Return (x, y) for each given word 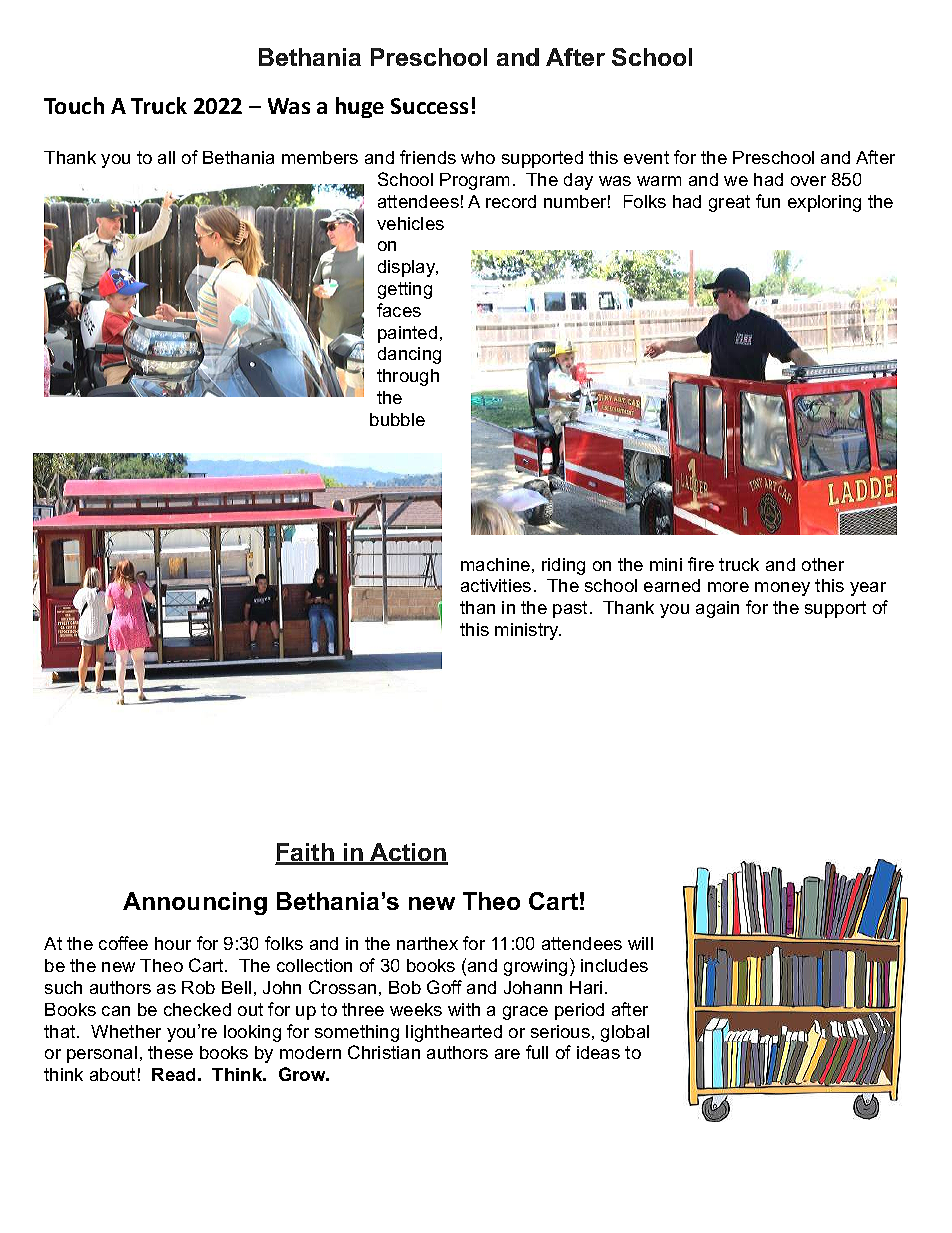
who (478, 157)
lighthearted (454, 1033)
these (170, 1052)
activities (496, 585)
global (625, 1033)
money (782, 589)
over (808, 181)
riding (563, 566)
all (166, 157)
